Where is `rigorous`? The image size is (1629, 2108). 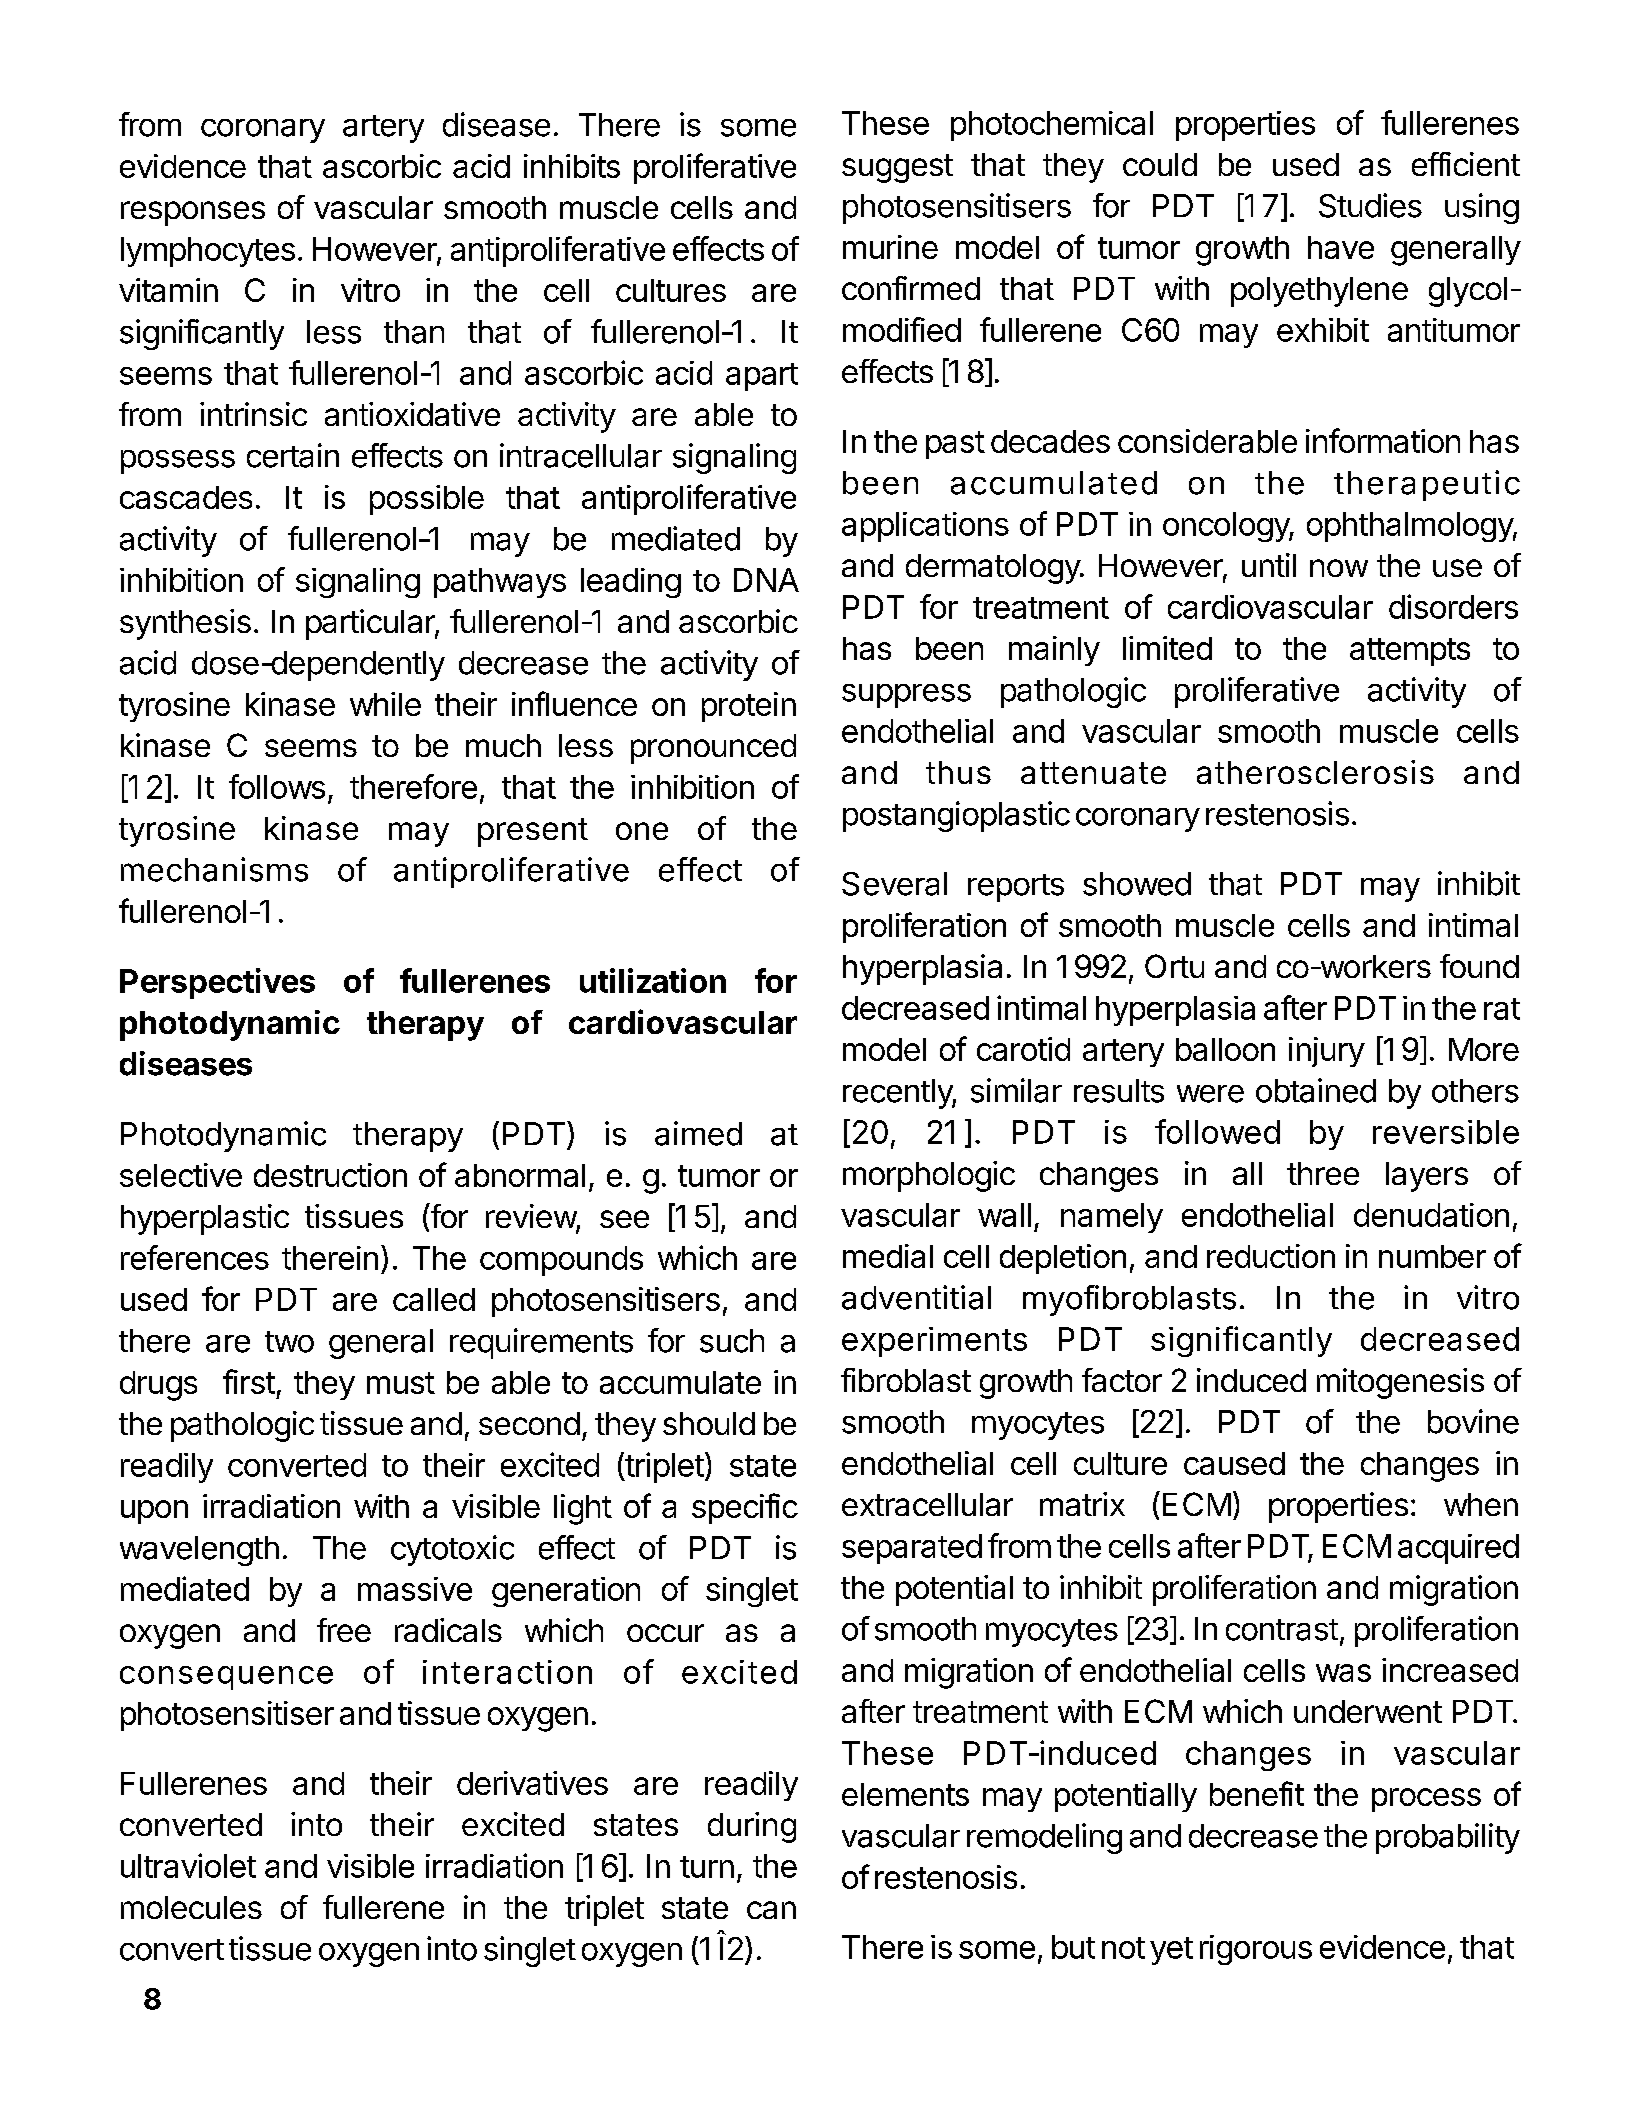 rigorous is located at coordinates (1256, 1950).
